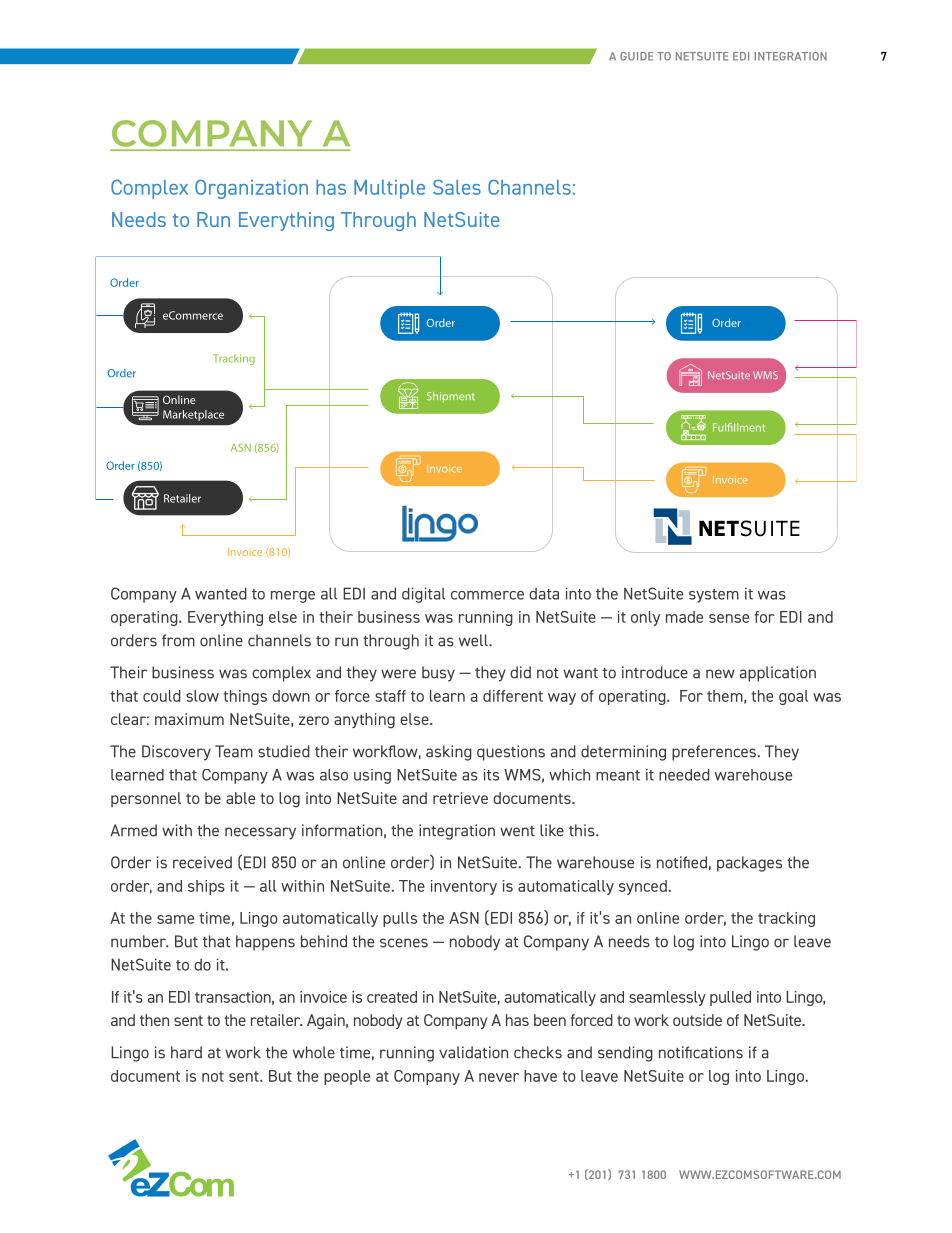  What do you see at coordinates (457, 187) in the page?
I see `Sales` at bounding box center [457, 187].
